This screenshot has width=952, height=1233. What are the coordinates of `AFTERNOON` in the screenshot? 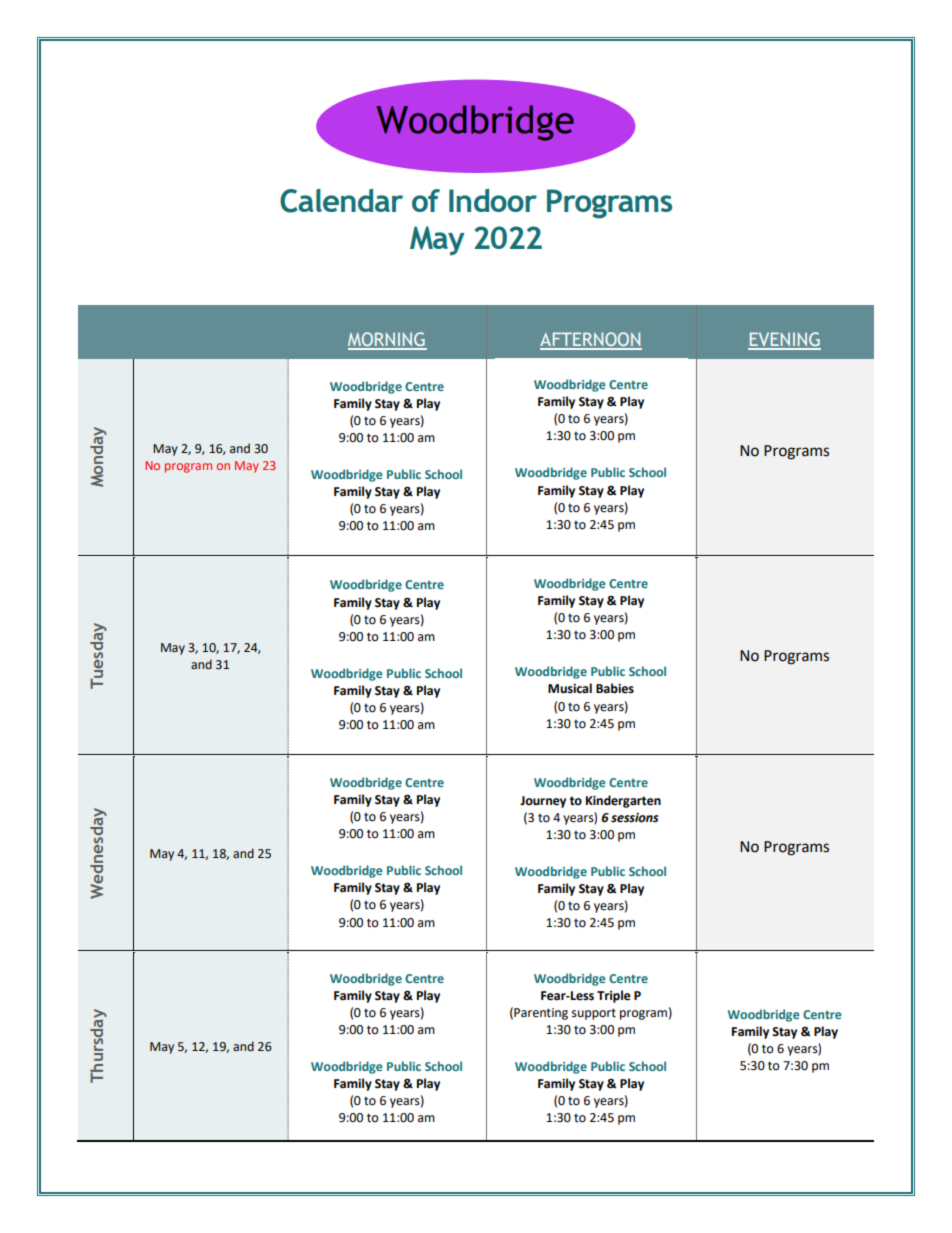 It's located at (591, 340).
